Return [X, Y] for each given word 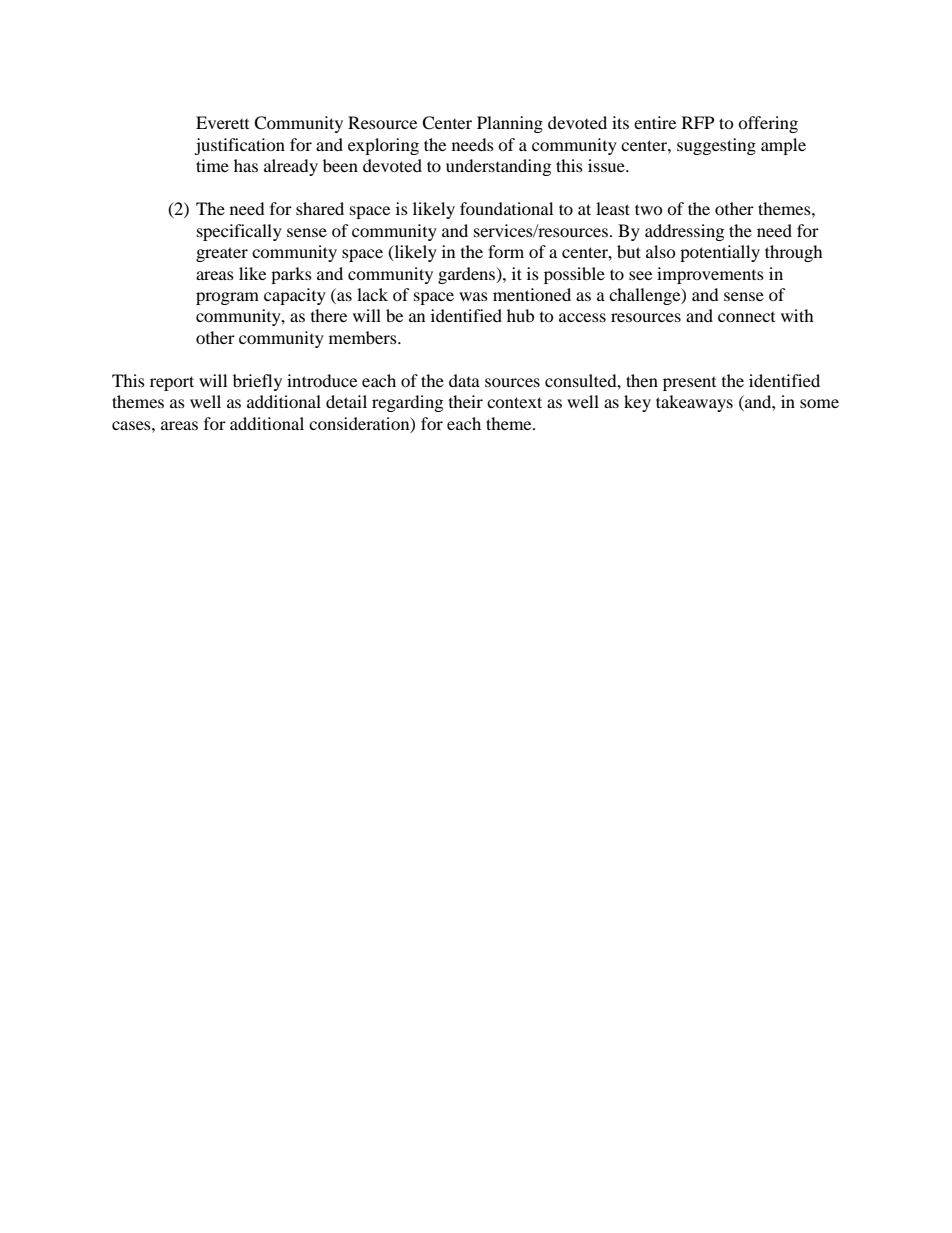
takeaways [694, 403]
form [506, 251]
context [514, 402]
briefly [257, 382]
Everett [222, 122]
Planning [510, 124]
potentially [720, 253]
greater [222, 254]
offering [768, 124]
